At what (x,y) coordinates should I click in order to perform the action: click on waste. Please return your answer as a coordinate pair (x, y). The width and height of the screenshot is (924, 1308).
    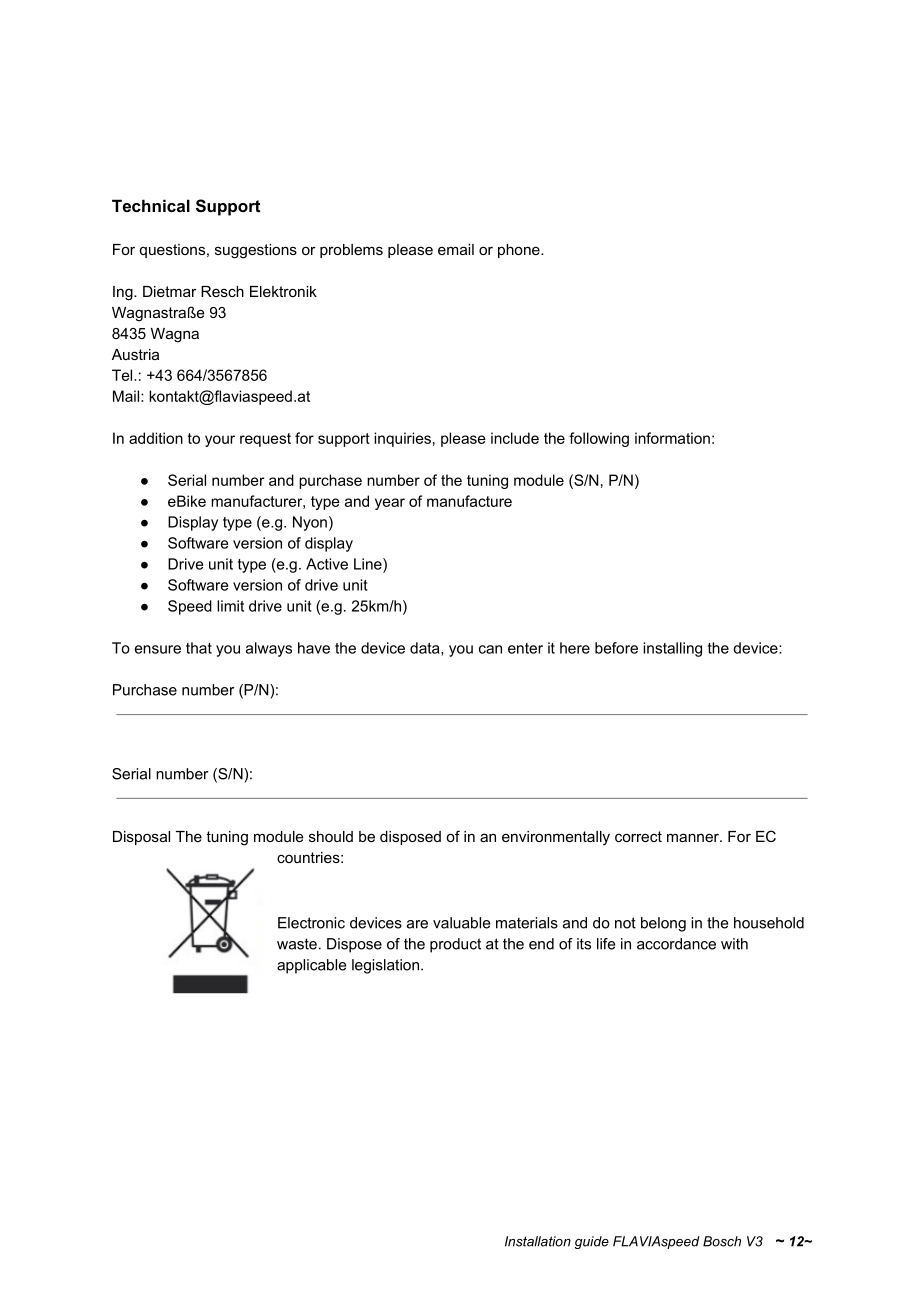
    Looking at the image, I should click on (297, 944).
